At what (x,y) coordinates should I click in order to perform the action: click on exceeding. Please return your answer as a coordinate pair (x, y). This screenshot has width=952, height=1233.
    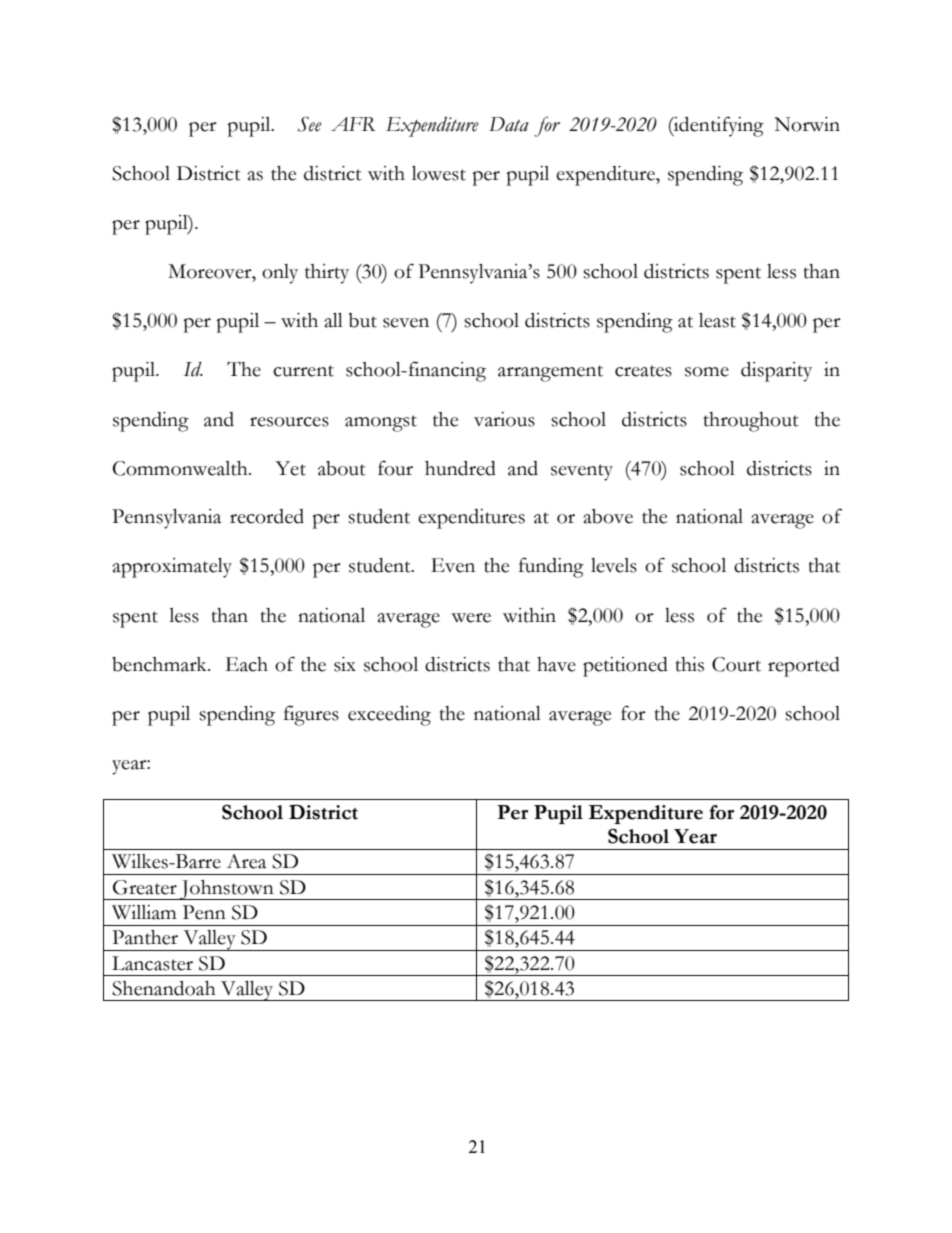
    Looking at the image, I should click on (389, 716).
